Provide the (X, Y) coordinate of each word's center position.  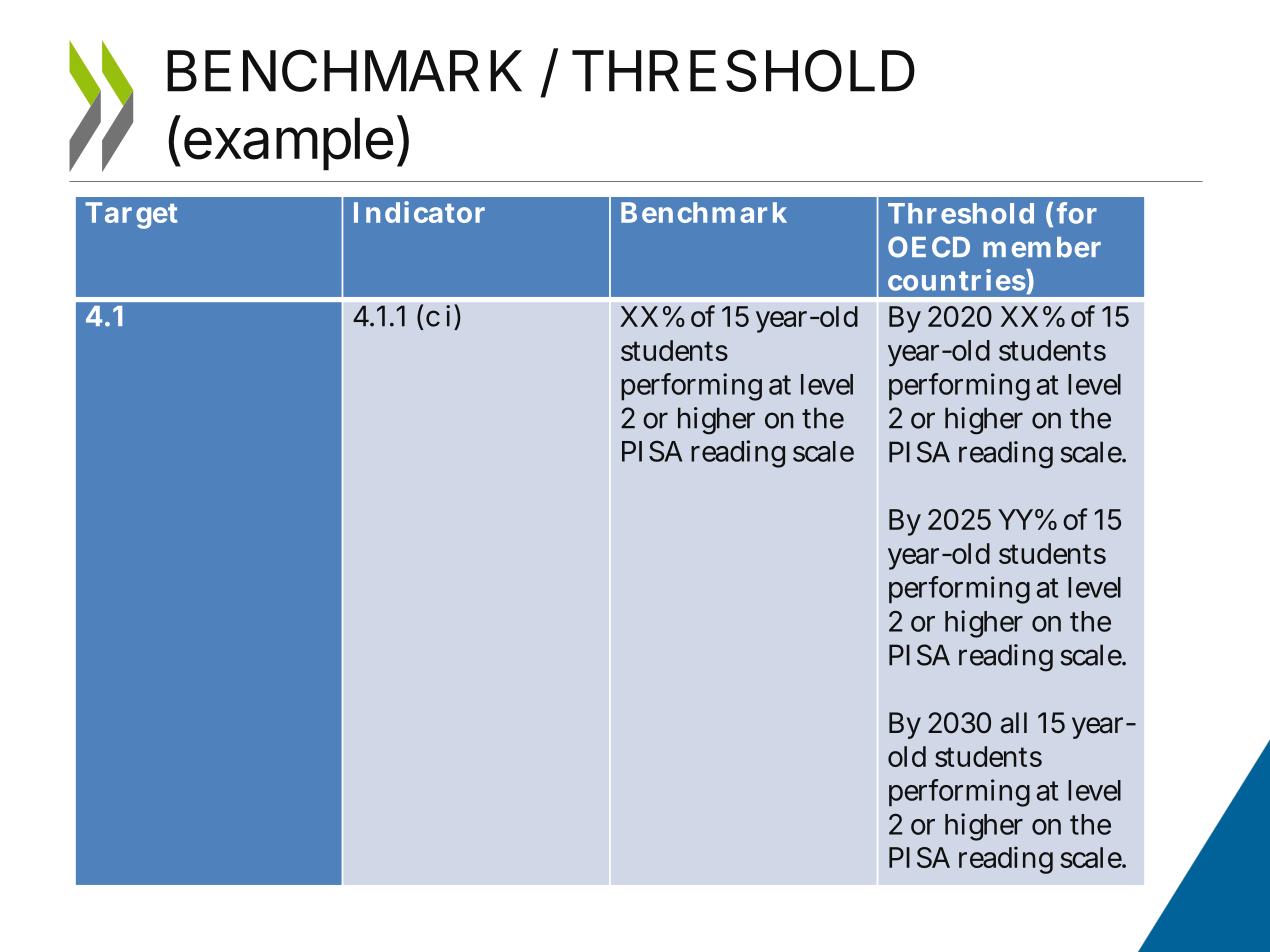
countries (957, 280)
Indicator (419, 212)
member (1042, 247)
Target (131, 215)
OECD (929, 247)
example (288, 144)
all (1014, 723)
